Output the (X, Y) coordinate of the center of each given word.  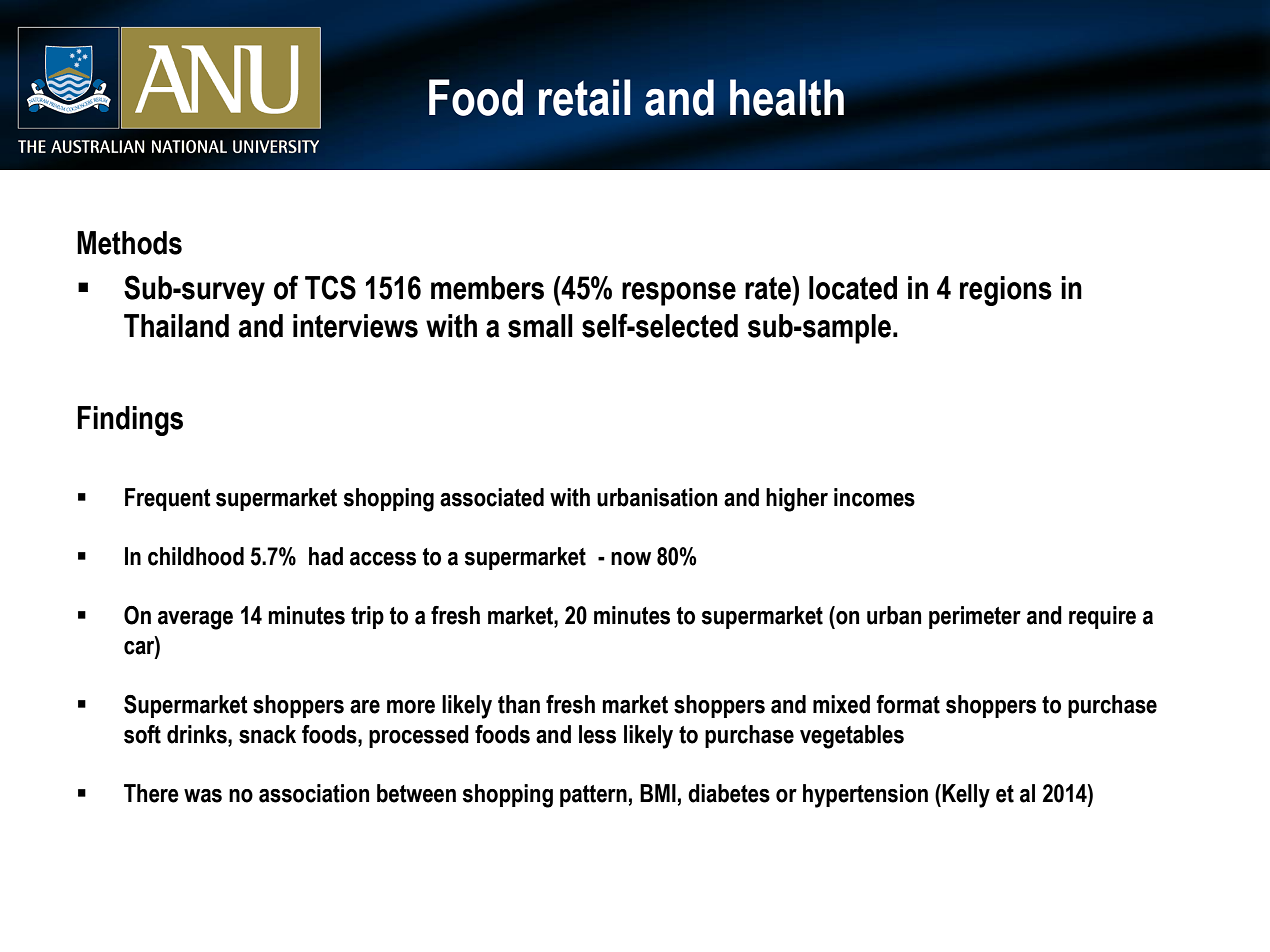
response (679, 294)
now (631, 559)
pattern (593, 796)
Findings (130, 421)
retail (585, 97)
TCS (330, 287)
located (853, 288)
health (787, 97)
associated (492, 497)
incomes (874, 497)
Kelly (966, 796)
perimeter (975, 617)
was (203, 796)
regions (1006, 291)
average (195, 620)
